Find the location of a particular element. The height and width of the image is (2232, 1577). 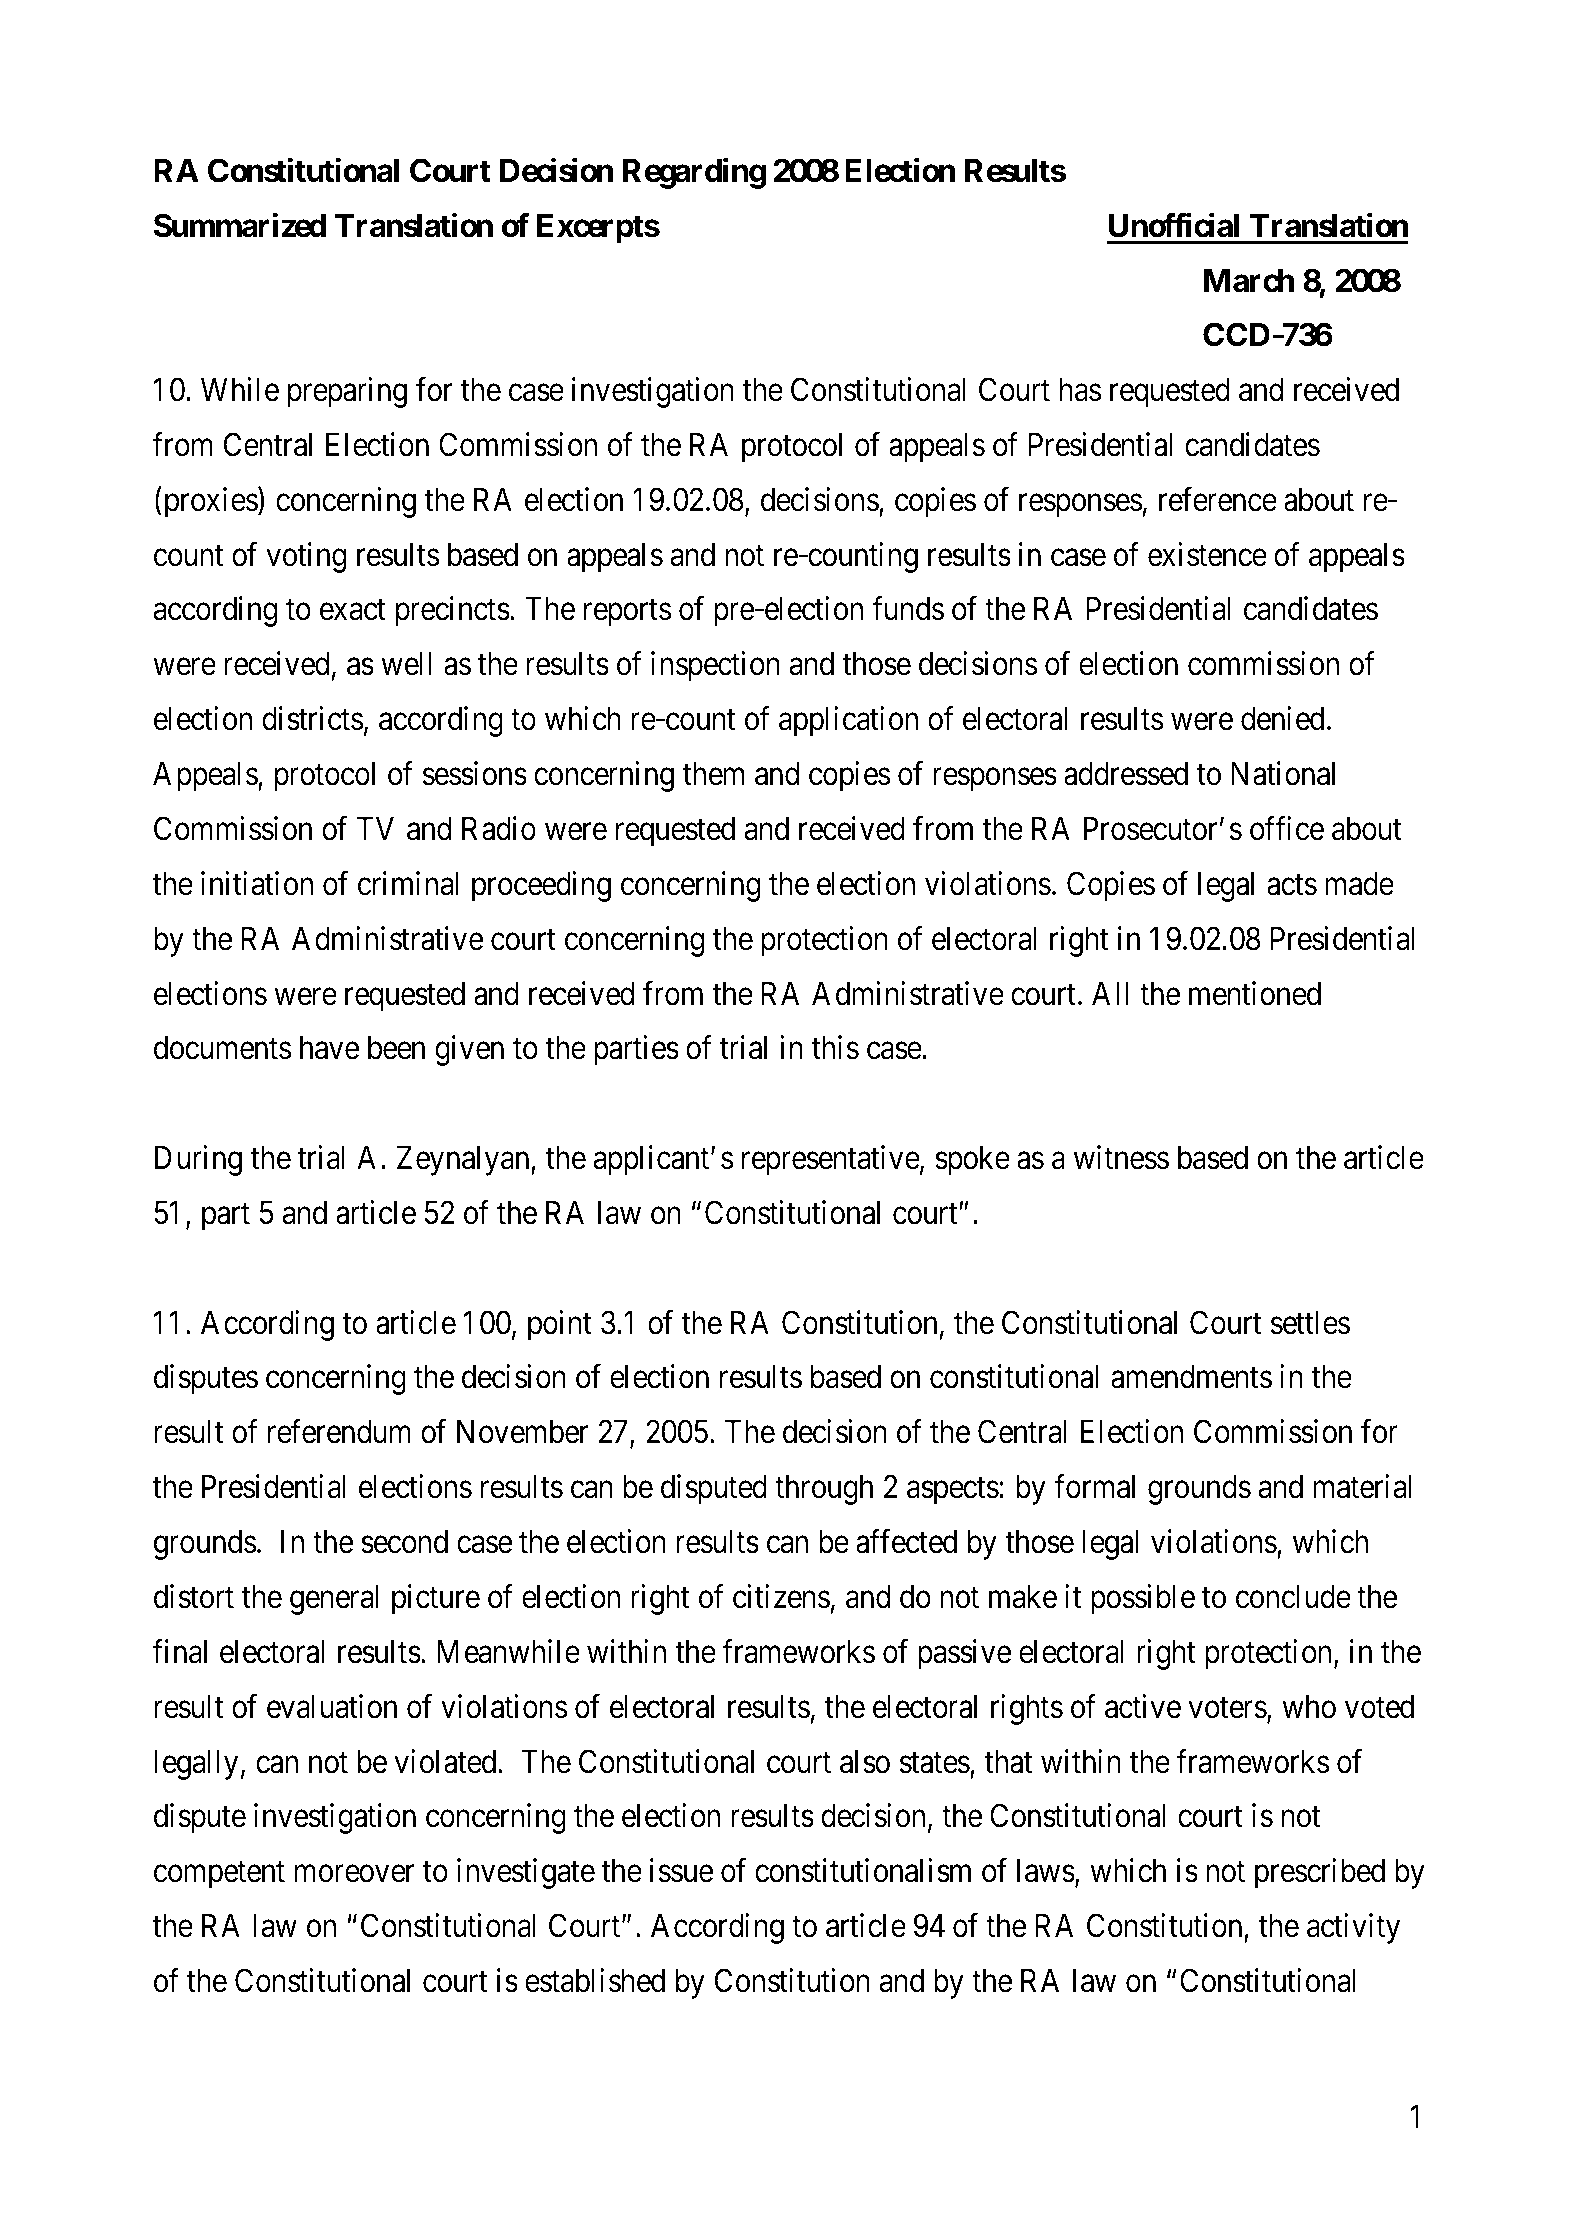

March is located at coordinates (1249, 281).
